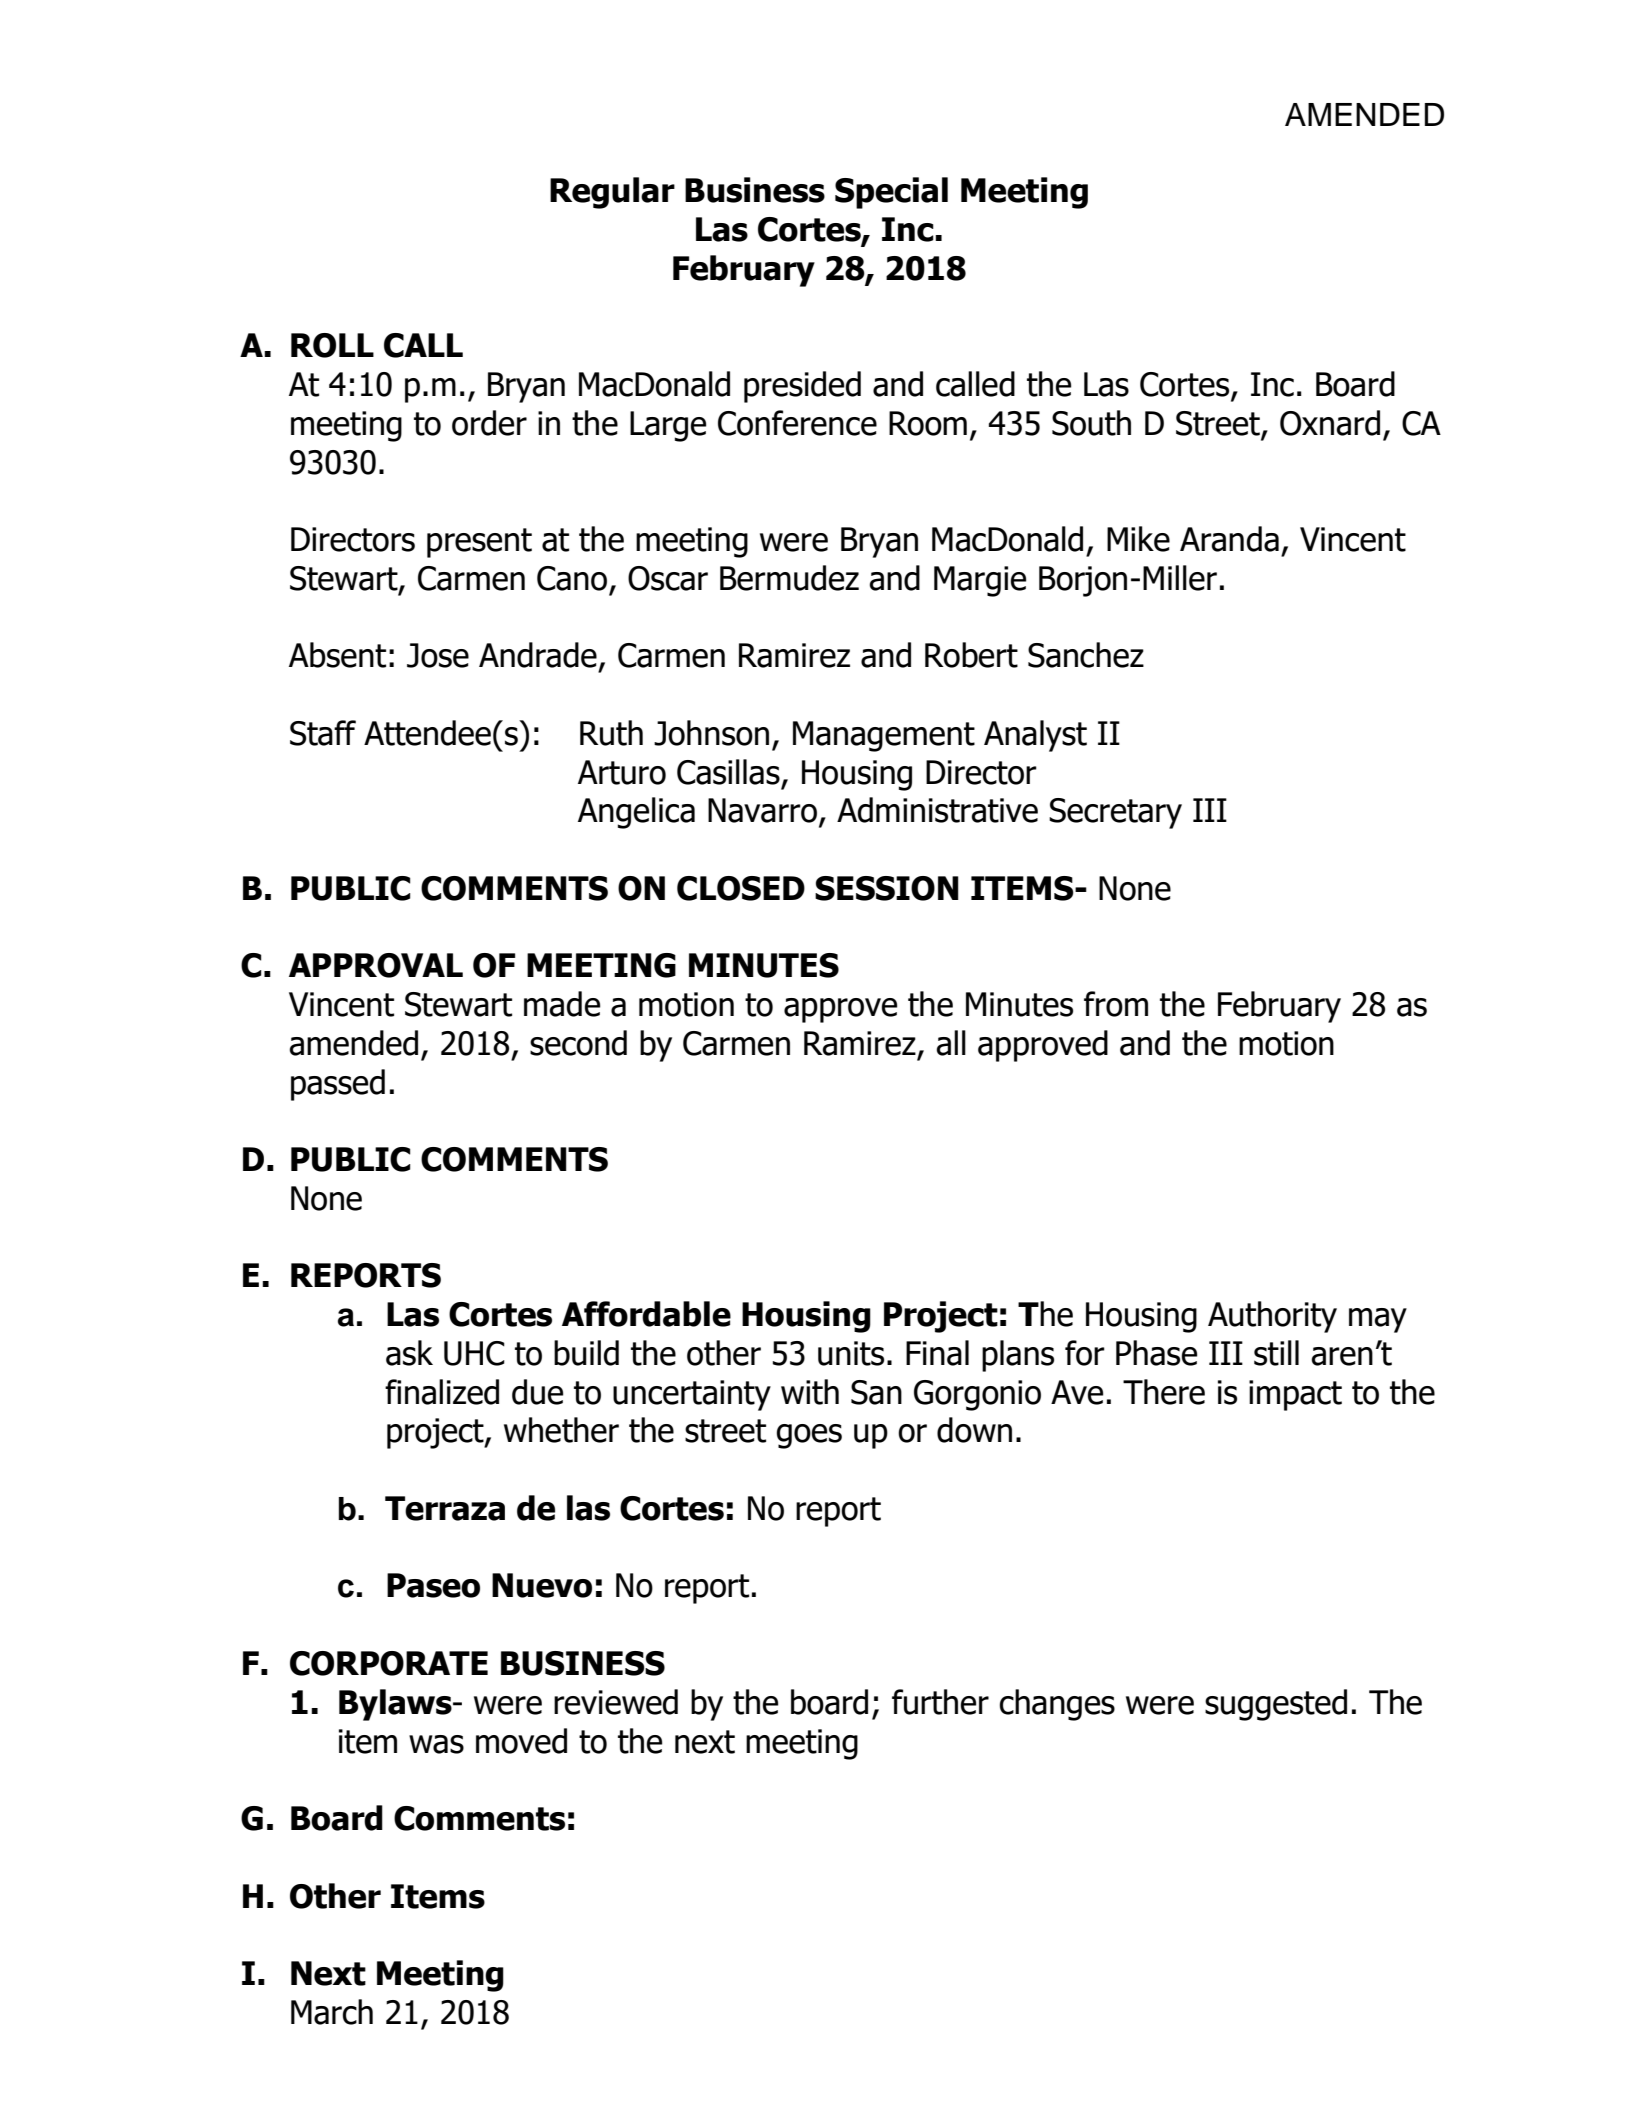 This screenshot has width=1638, height=2119. What do you see at coordinates (1295, 1395) in the screenshot?
I see `impact` at bounding box center [1295, 1395].
